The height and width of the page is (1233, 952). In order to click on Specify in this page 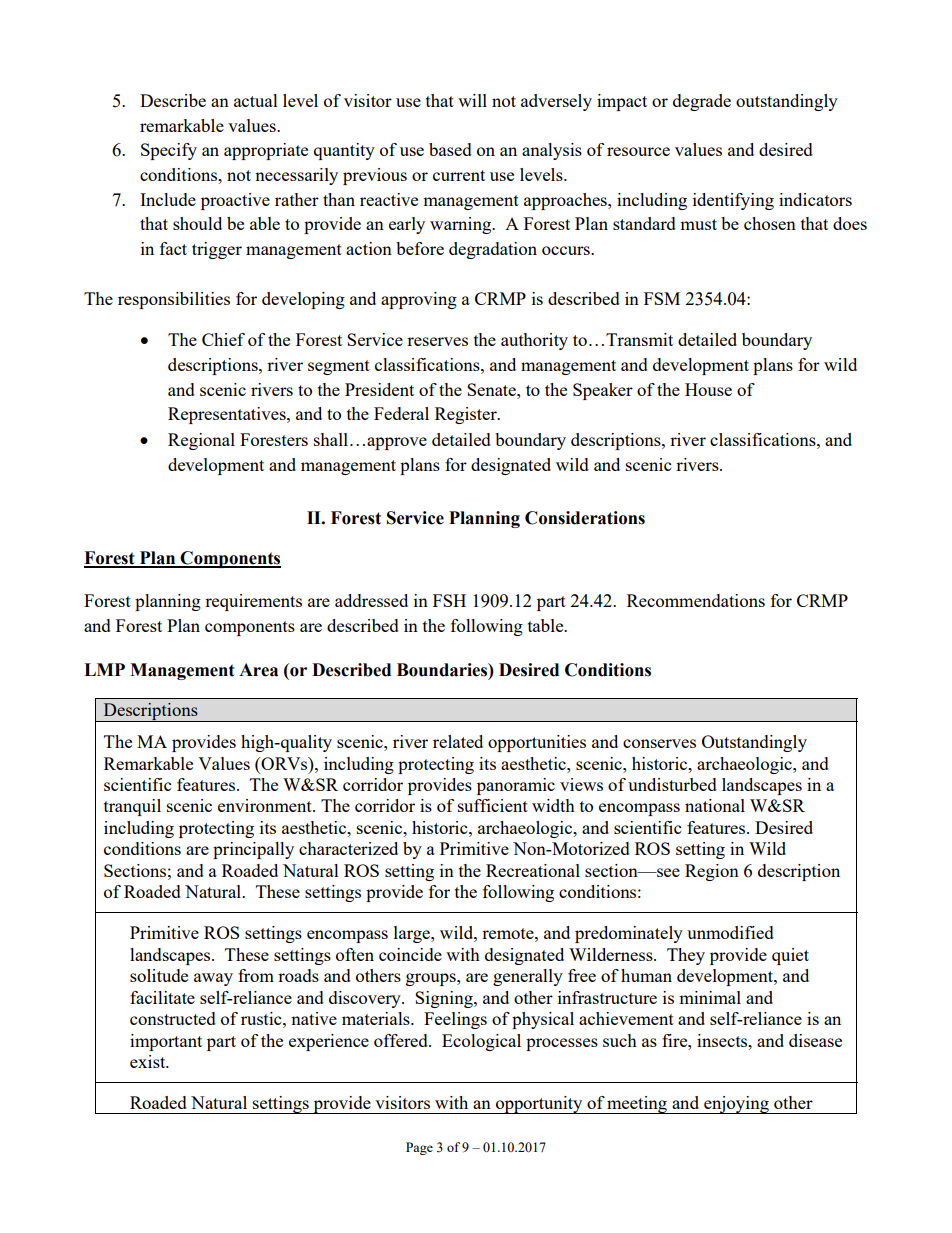, I will do `click(169, 151)`.
